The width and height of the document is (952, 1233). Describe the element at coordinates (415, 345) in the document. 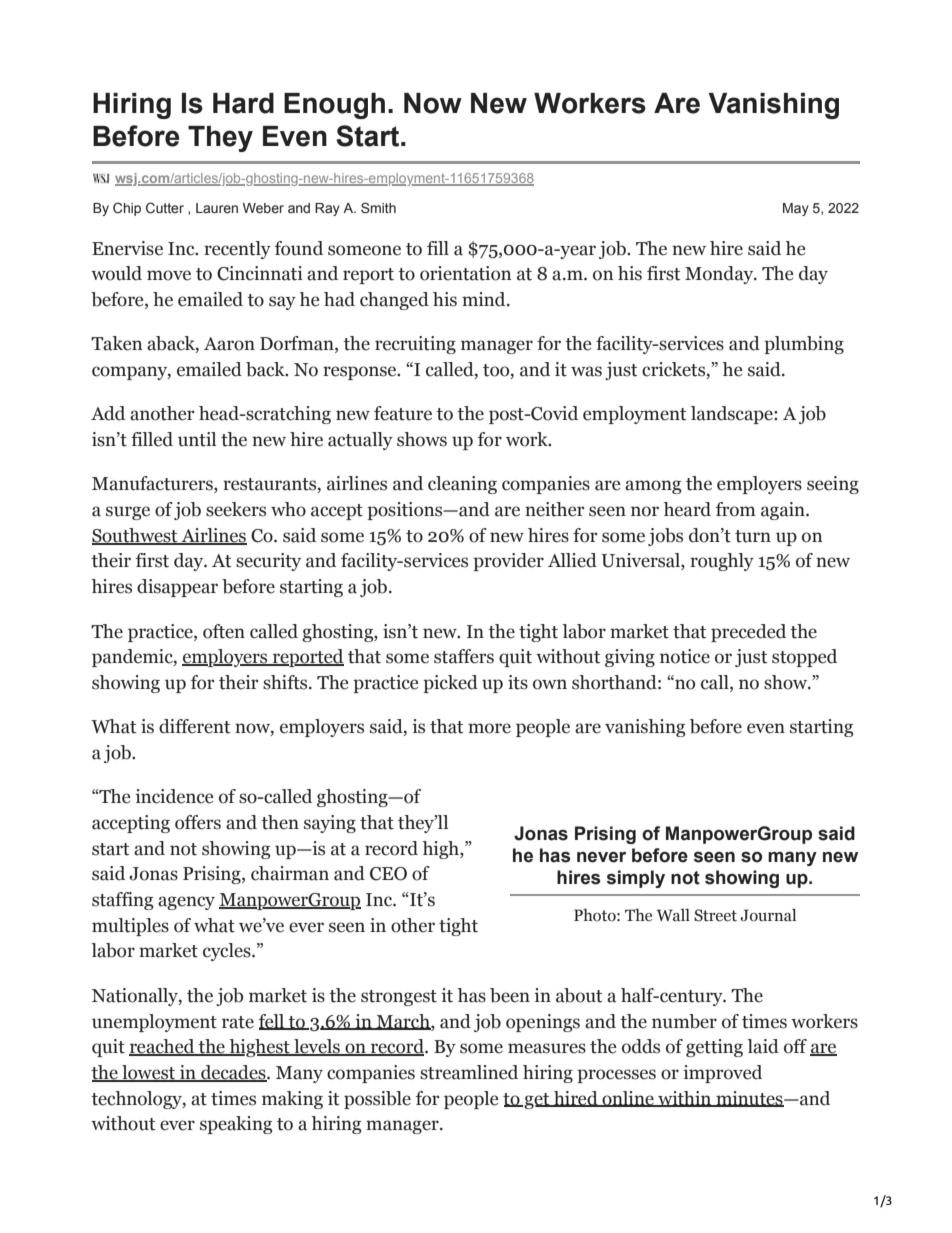

I see `recruiting` at that location.
